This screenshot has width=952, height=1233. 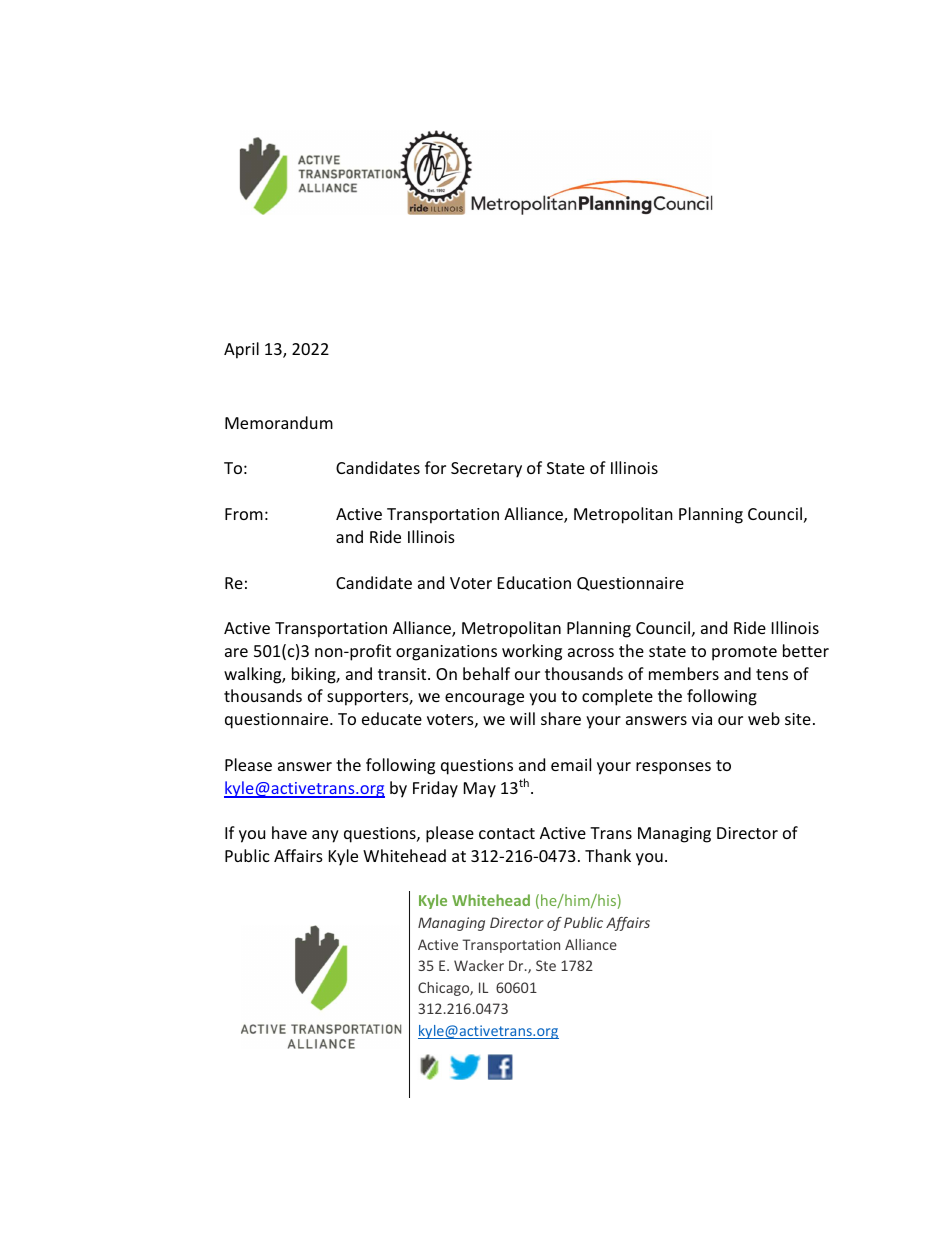 What do you see at coordinates (241, 350) in the screenshot?
I see `April` at bounding box center [241, 350].
